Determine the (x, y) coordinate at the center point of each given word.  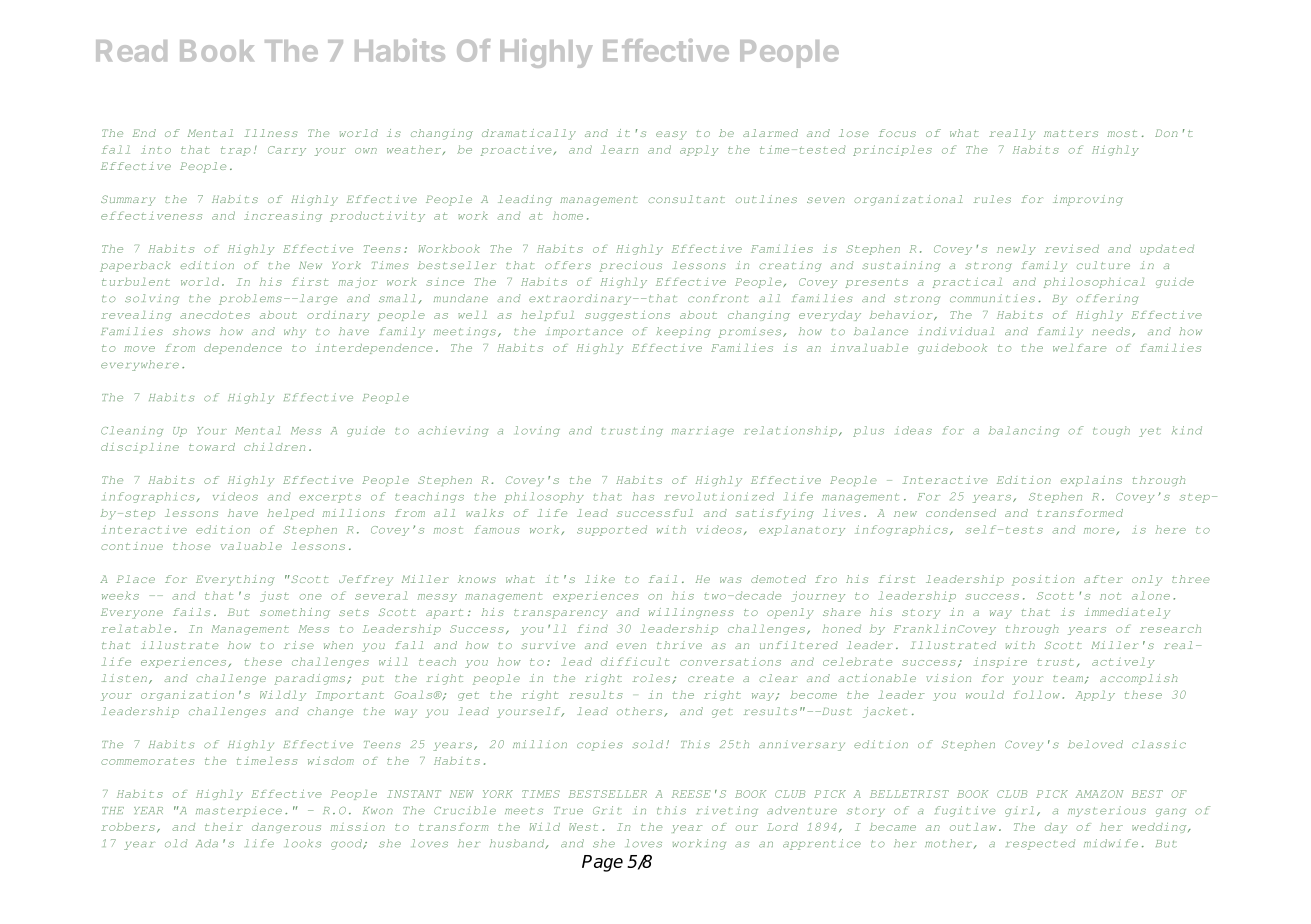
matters (1071, 133)
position (1043, 580)
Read (131, 51)
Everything (235, 580)
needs (1111, 331)
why (295, 332)
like (600, 579)
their (224, 827)
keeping (683, 332)
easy (671, 135)
